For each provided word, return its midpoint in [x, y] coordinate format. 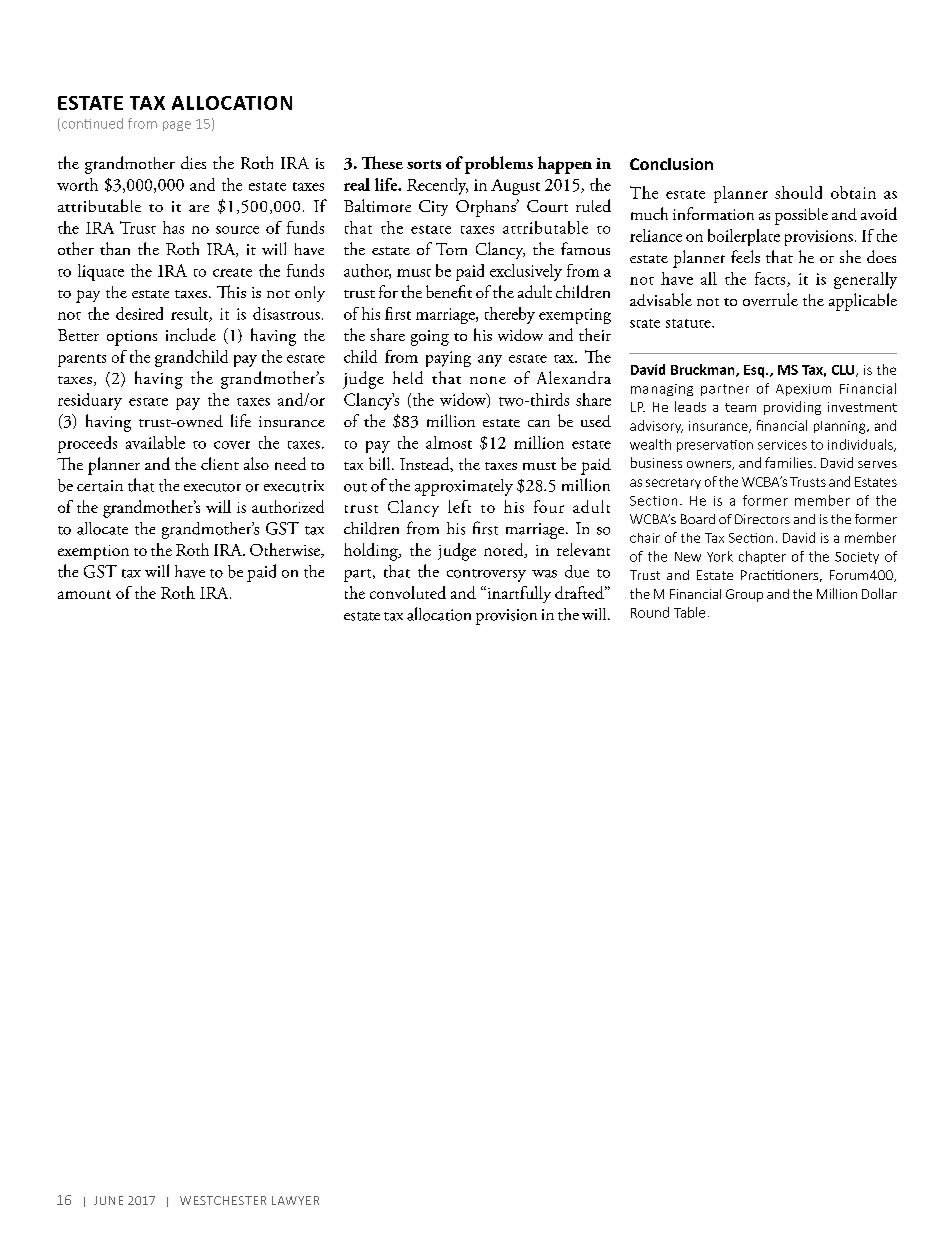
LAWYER [295, 1200]
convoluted [408, 592]
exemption [93, 552]
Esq [755, 371]
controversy [486, 575]
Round [650, 612]
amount [84, 594]
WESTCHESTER [223, 1200]
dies [193, 162]
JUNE [108, 1200]
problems [499, 165]
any [490, 361]
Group [744, 595]
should [798, 192]
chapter [762, 557]
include [191, 334]
